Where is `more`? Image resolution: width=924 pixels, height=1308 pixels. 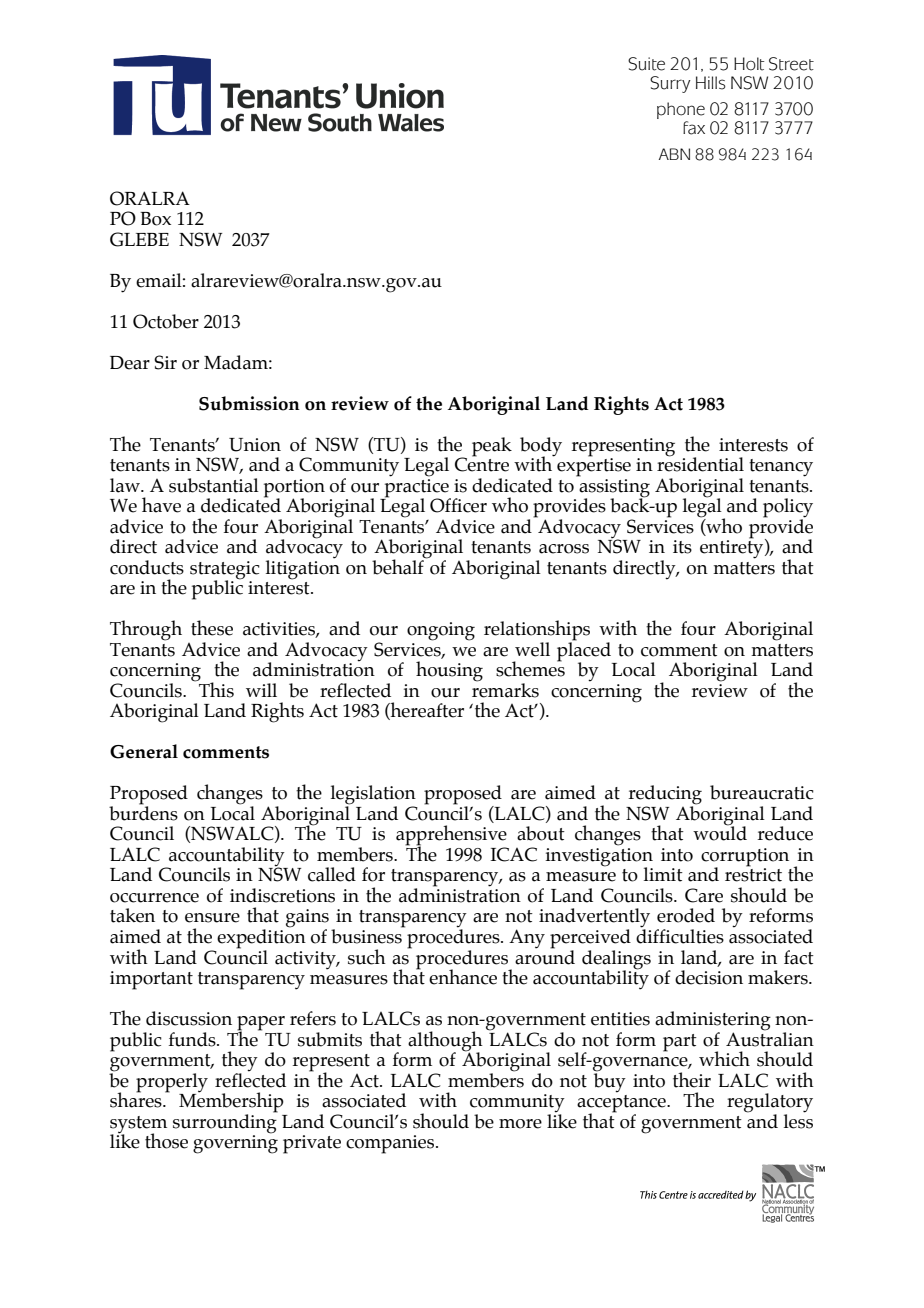 more is located at coordinates (520, 1124).
